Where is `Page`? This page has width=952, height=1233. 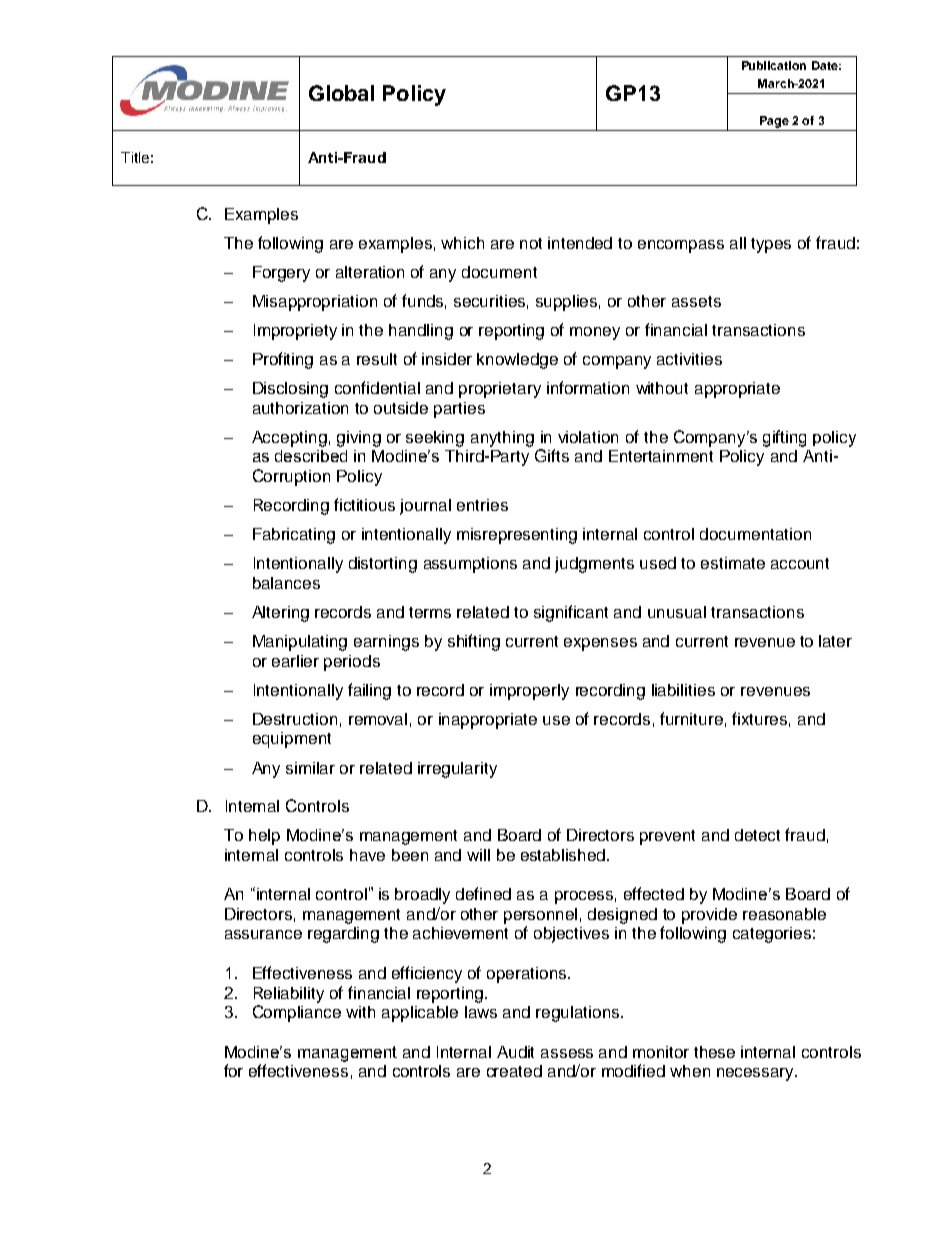 Page is located at coordinates (774, 122).
